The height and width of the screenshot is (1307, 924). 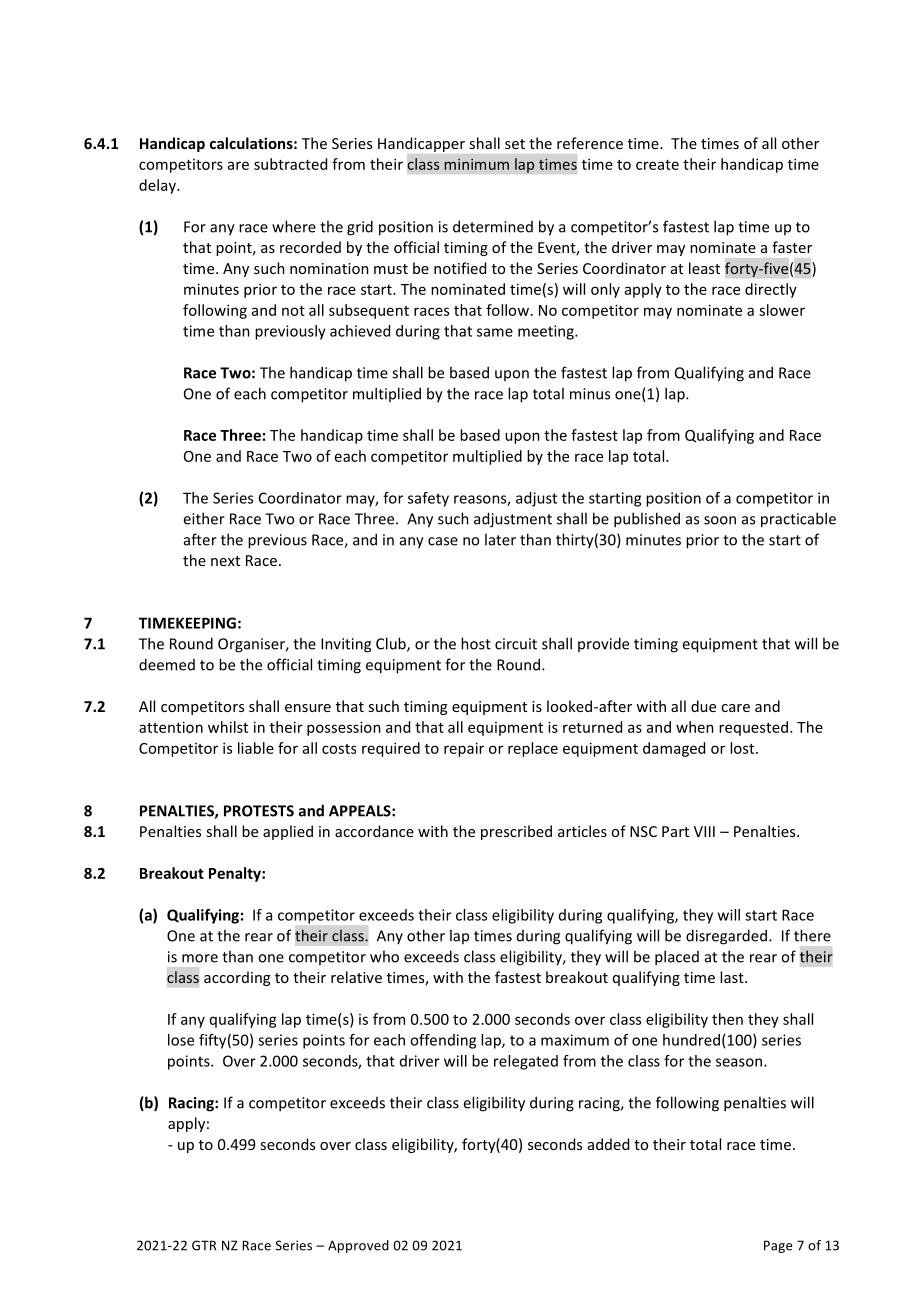 What do you see at coordinates (778, 1246) in the screenshot?
I see `Page` at bounding box center [778, 1246].
